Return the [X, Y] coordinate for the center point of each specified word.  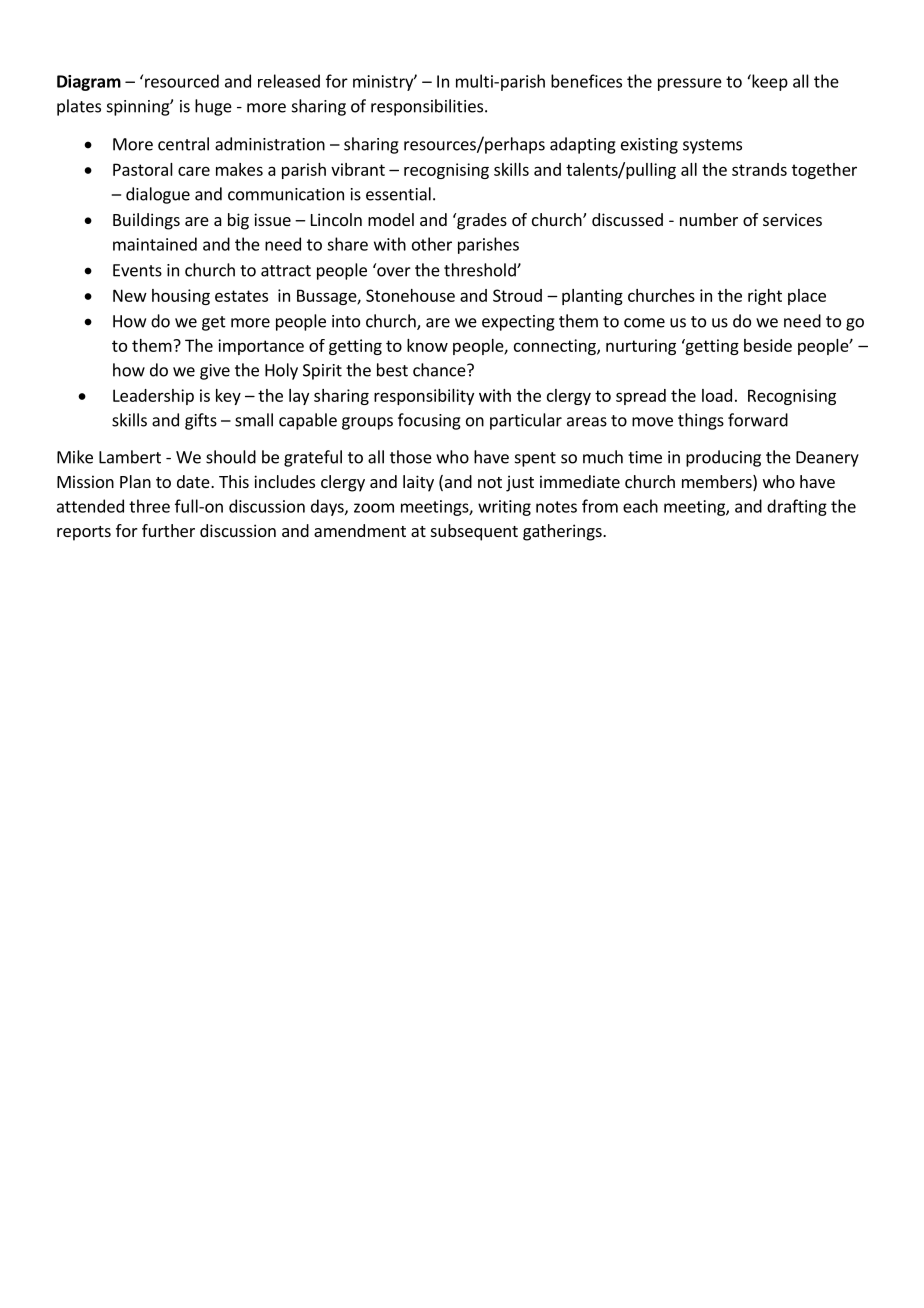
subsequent [474, 532]
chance [440, 370]
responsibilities [427, 107]
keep [769, 82]
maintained [155, 244]
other [432, 244]
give [215, 372]
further [168, 530]
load [717, 395]
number [709, 219]
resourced [182, 81]
